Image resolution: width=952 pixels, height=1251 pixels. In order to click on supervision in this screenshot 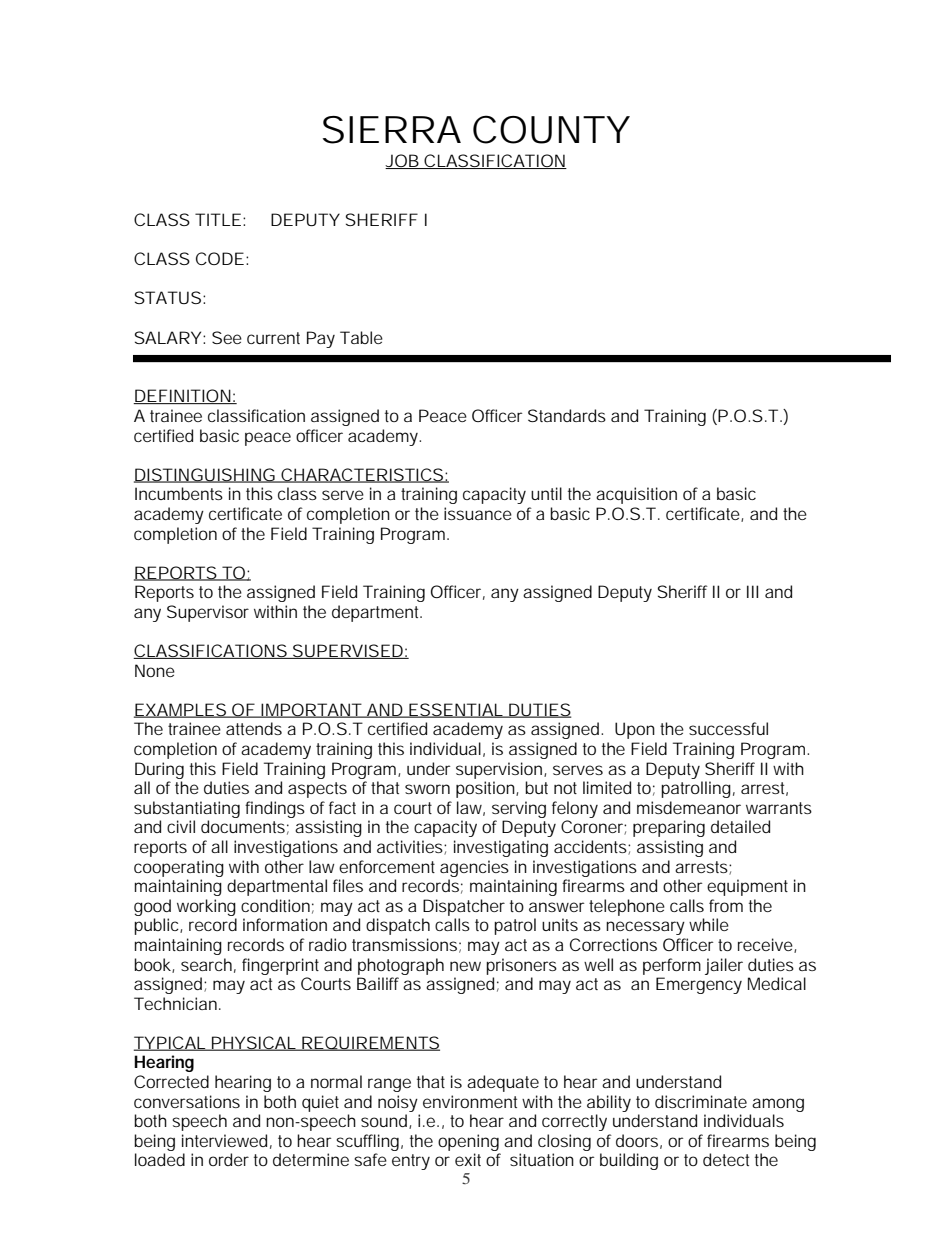, I will do `click(499, 770)`.
